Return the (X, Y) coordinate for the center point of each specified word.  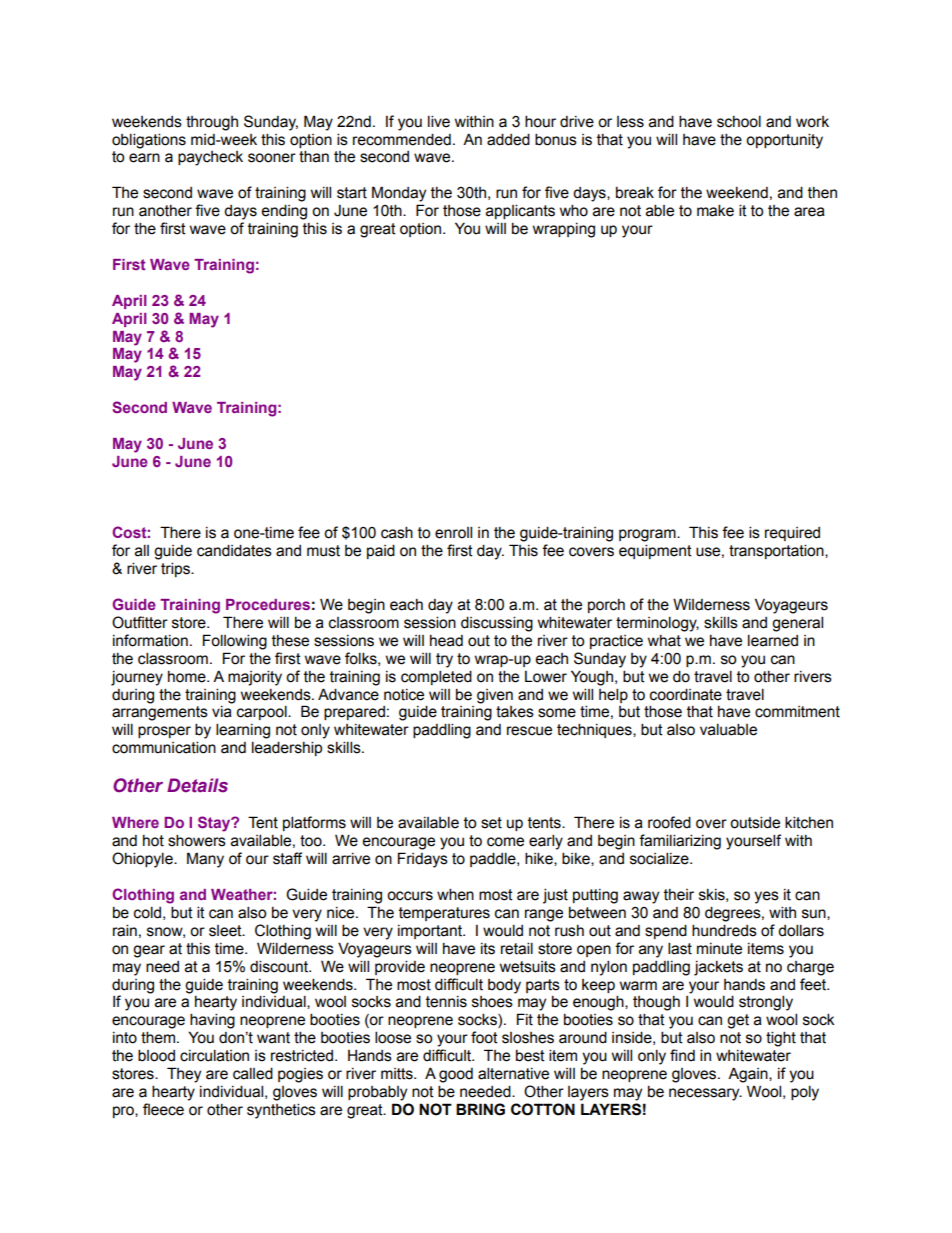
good (456, 1075)
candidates (234, 550)
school (739, 121)
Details (197, 785)
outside (755, 822)
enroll (453, 532)
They (184, 1075)
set (491, 823)
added (508, 139)
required (792, 534)
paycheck (210, 158)
